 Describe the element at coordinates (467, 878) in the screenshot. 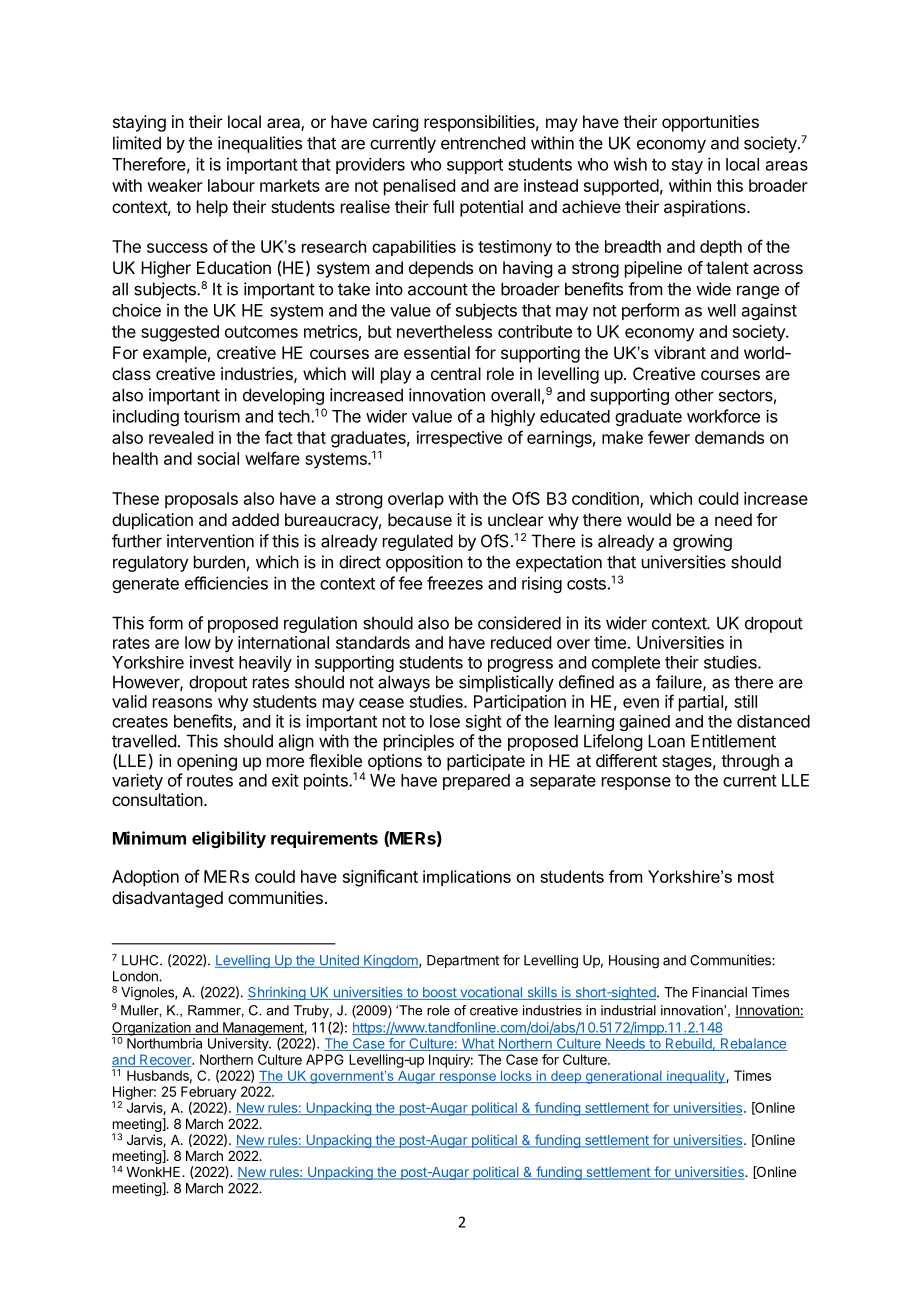

I see `implications` at that location.
